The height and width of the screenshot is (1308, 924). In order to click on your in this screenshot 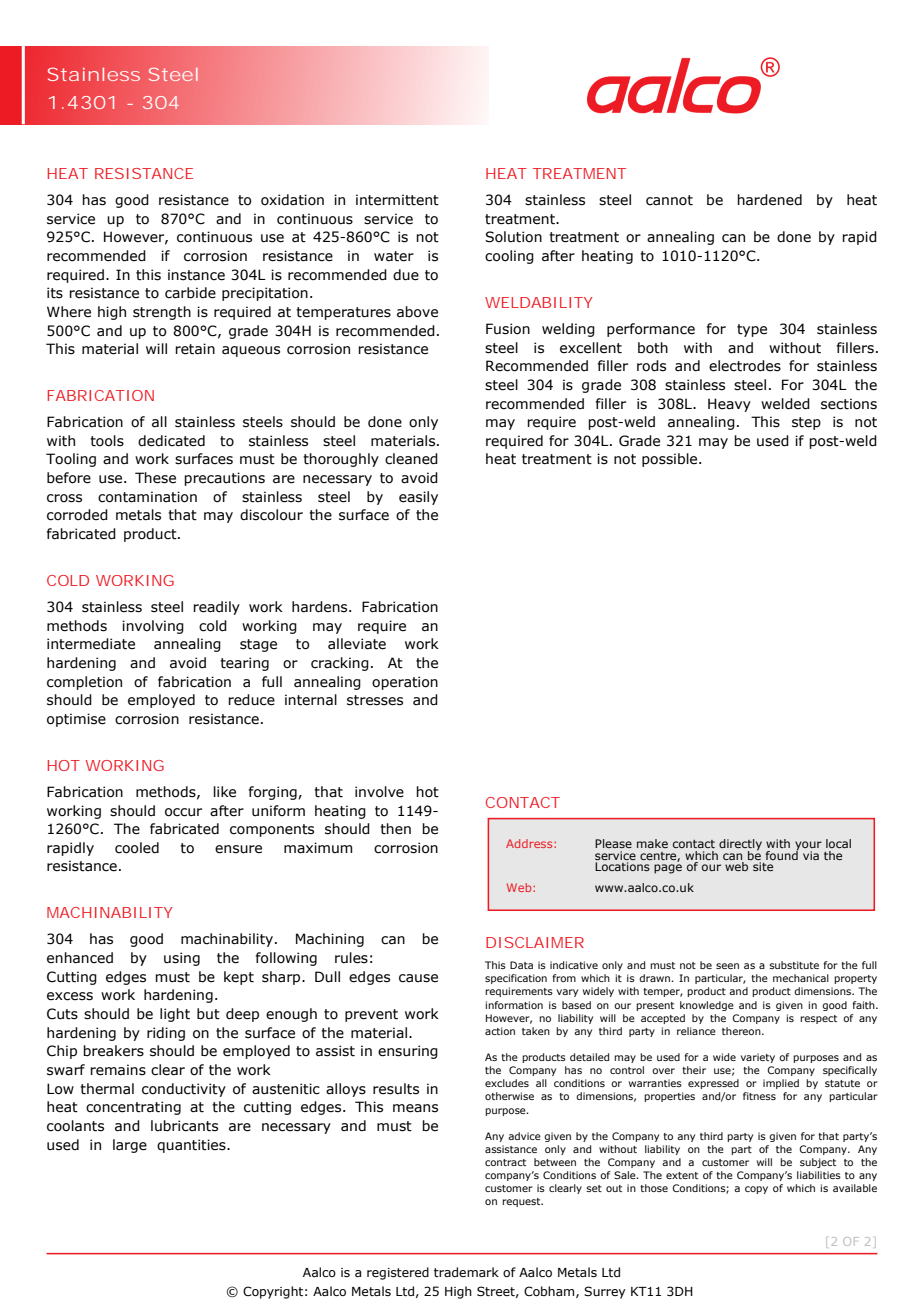, I will do `click(808, 847)`.
